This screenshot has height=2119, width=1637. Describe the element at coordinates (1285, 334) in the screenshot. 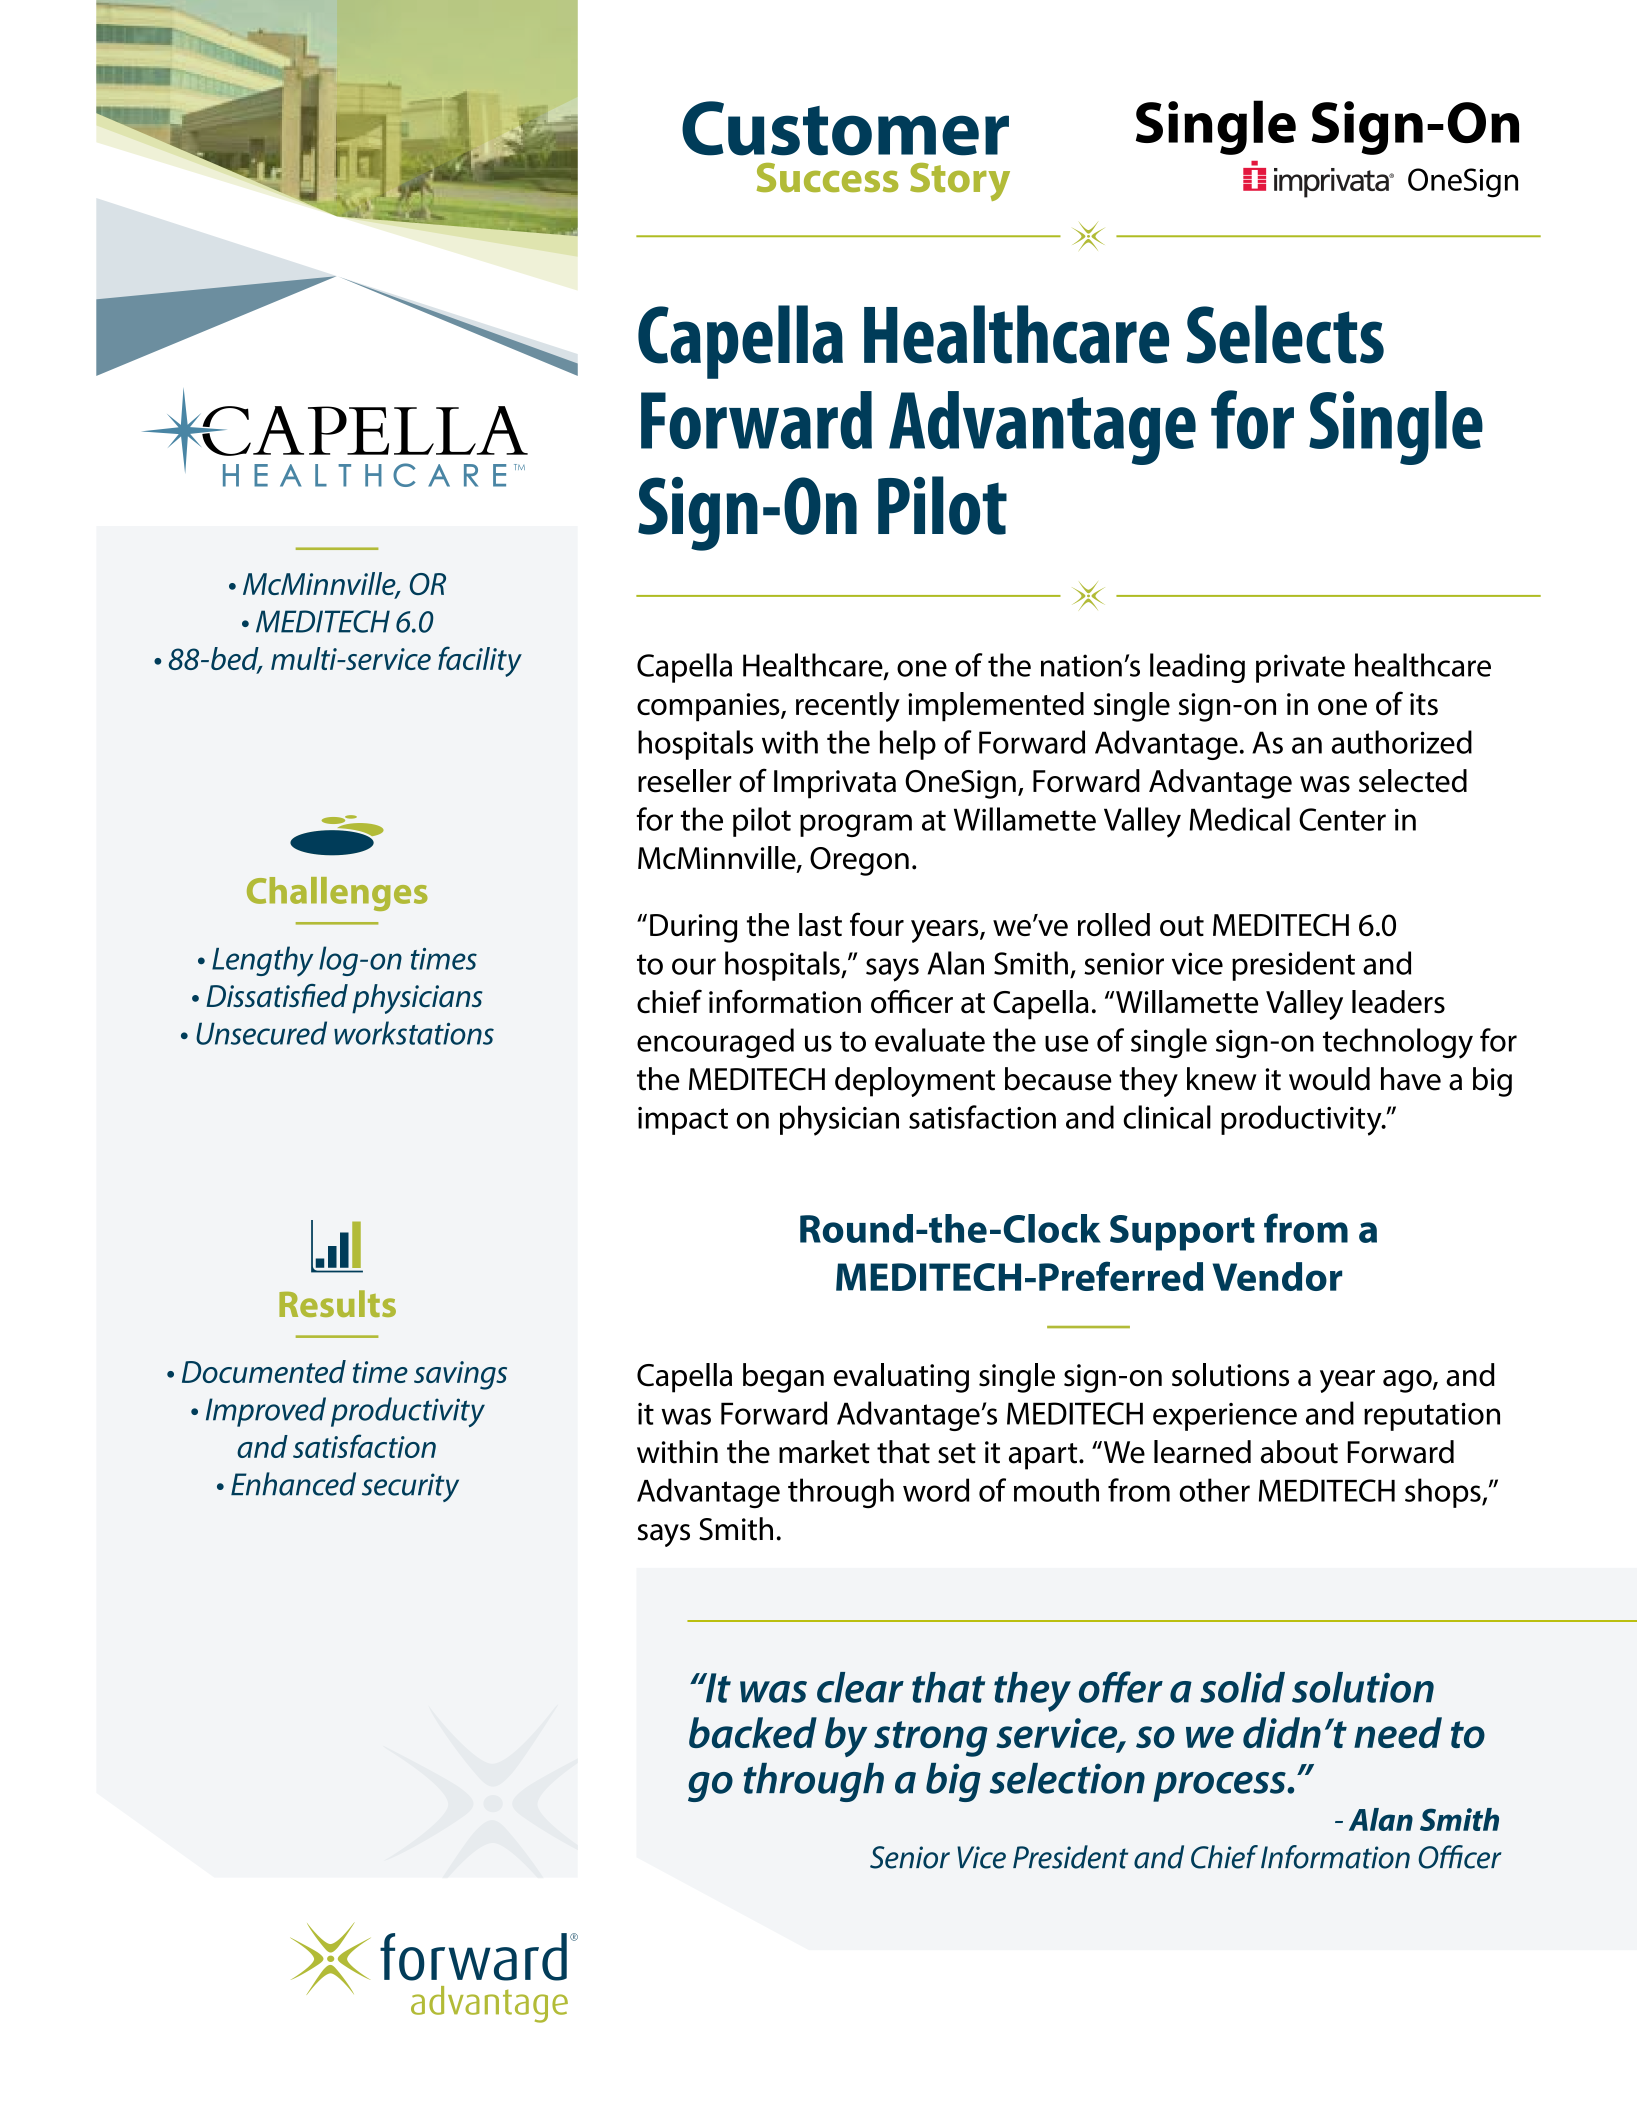

I see `Selects` at that location.
